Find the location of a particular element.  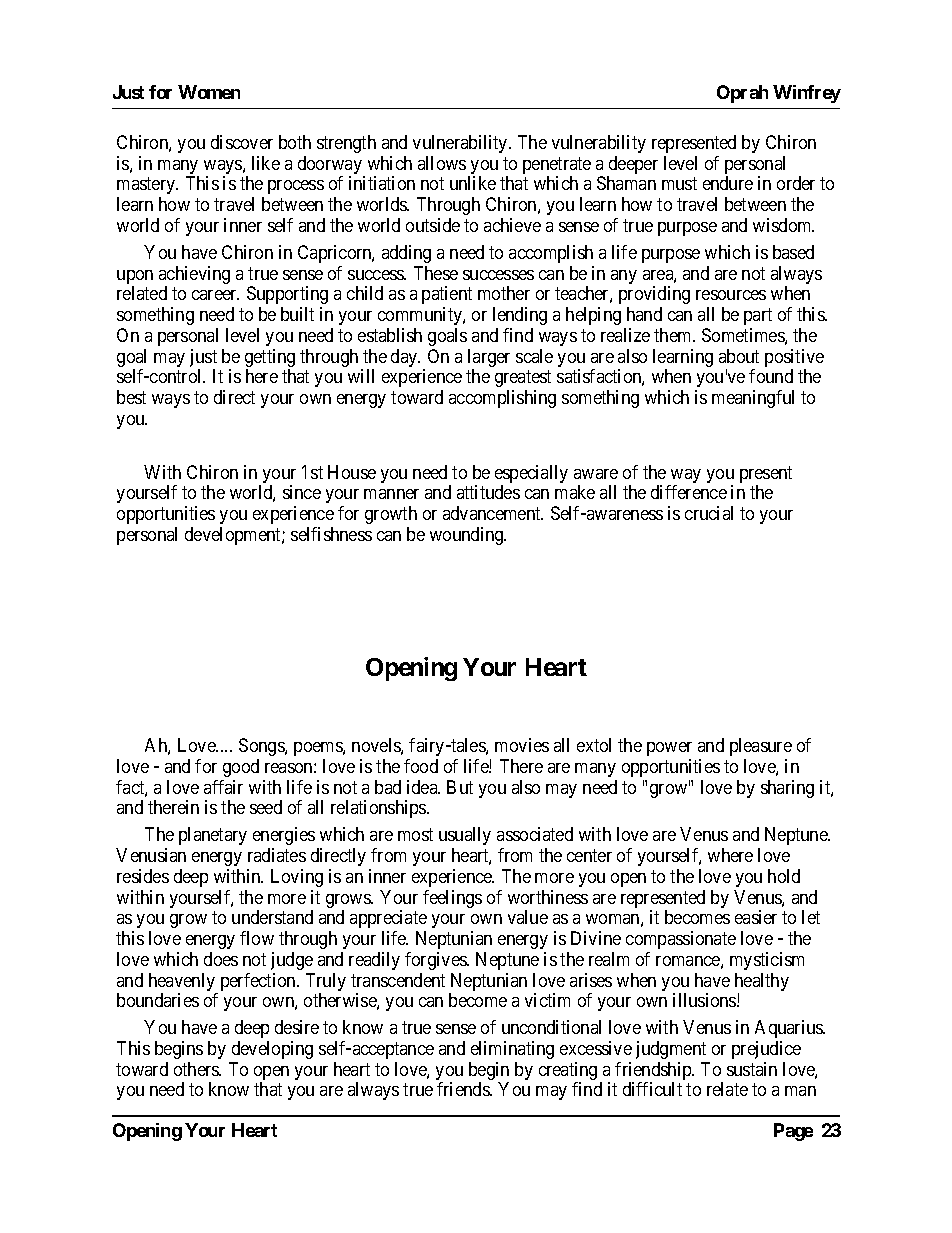

allows is located at coordinates (442, 163).
